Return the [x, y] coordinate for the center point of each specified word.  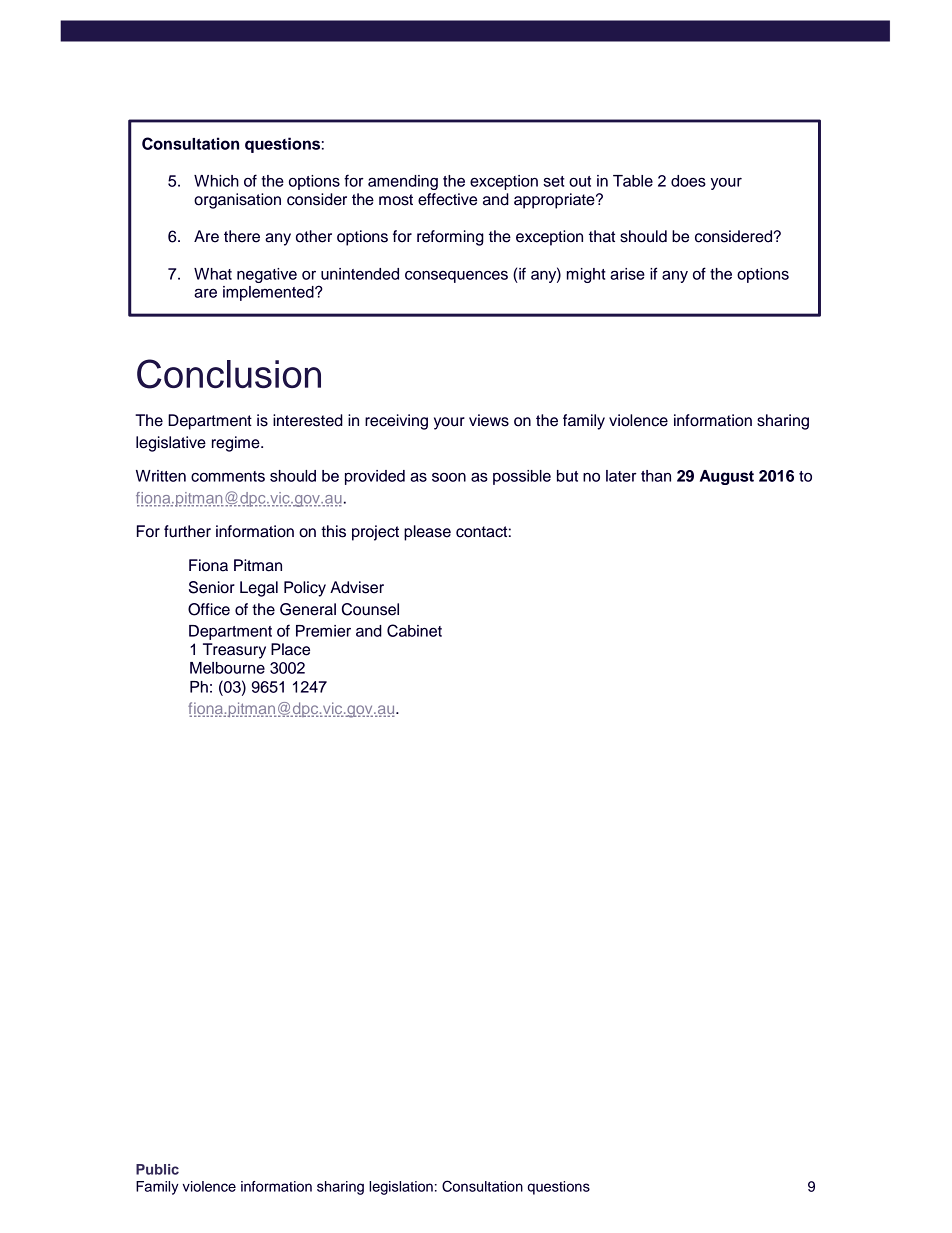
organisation [237, 201]
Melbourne [227, 668]
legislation [401, 1188]
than [656, 476]
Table [633, 181]
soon [449, 477]
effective [447, 199]
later [621, 476]
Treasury [234, 651]
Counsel [370, 609]
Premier [323, 631]
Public [157, 1169]
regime [237, 444]
